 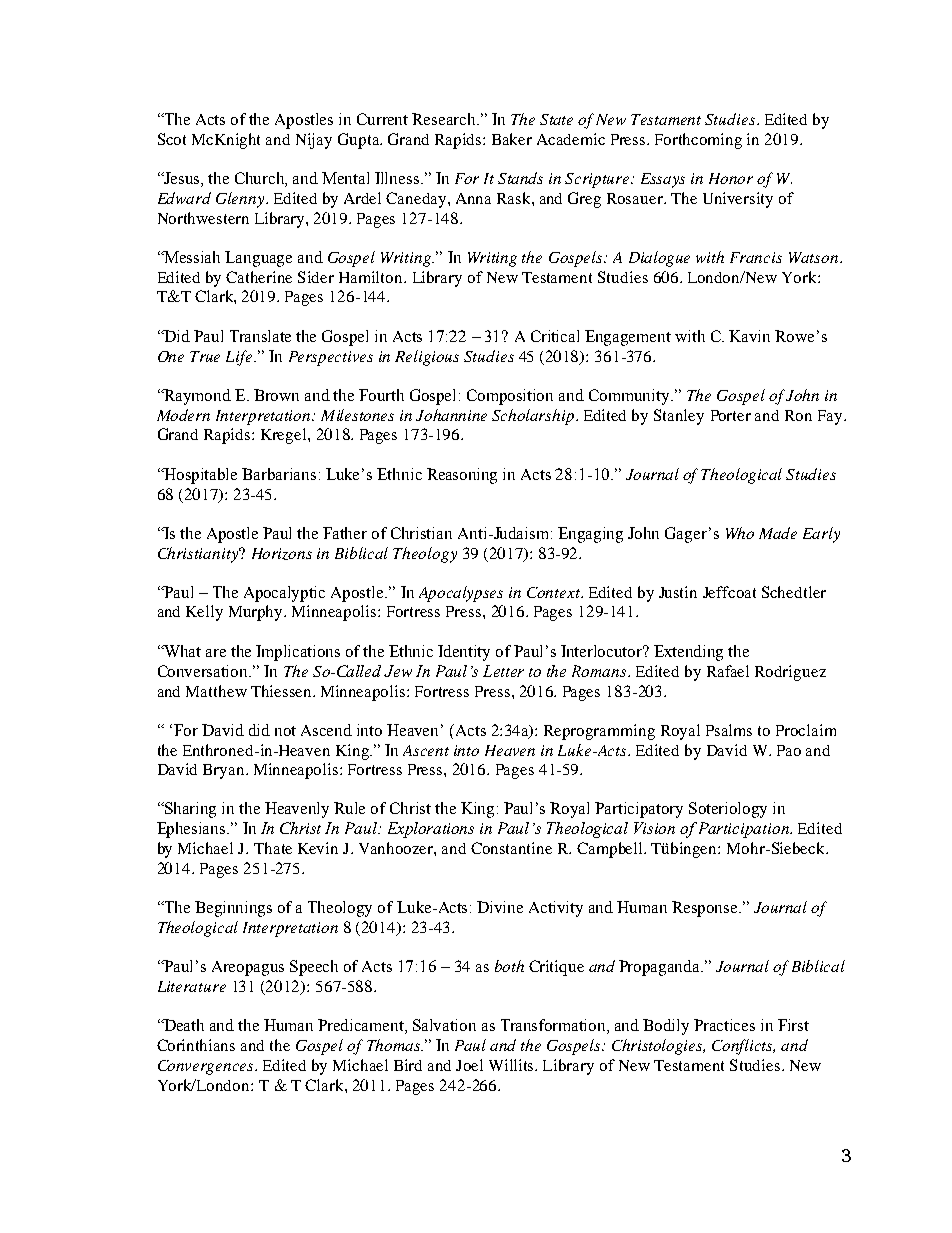 I want to click on not, so click(x=285, y=731).
